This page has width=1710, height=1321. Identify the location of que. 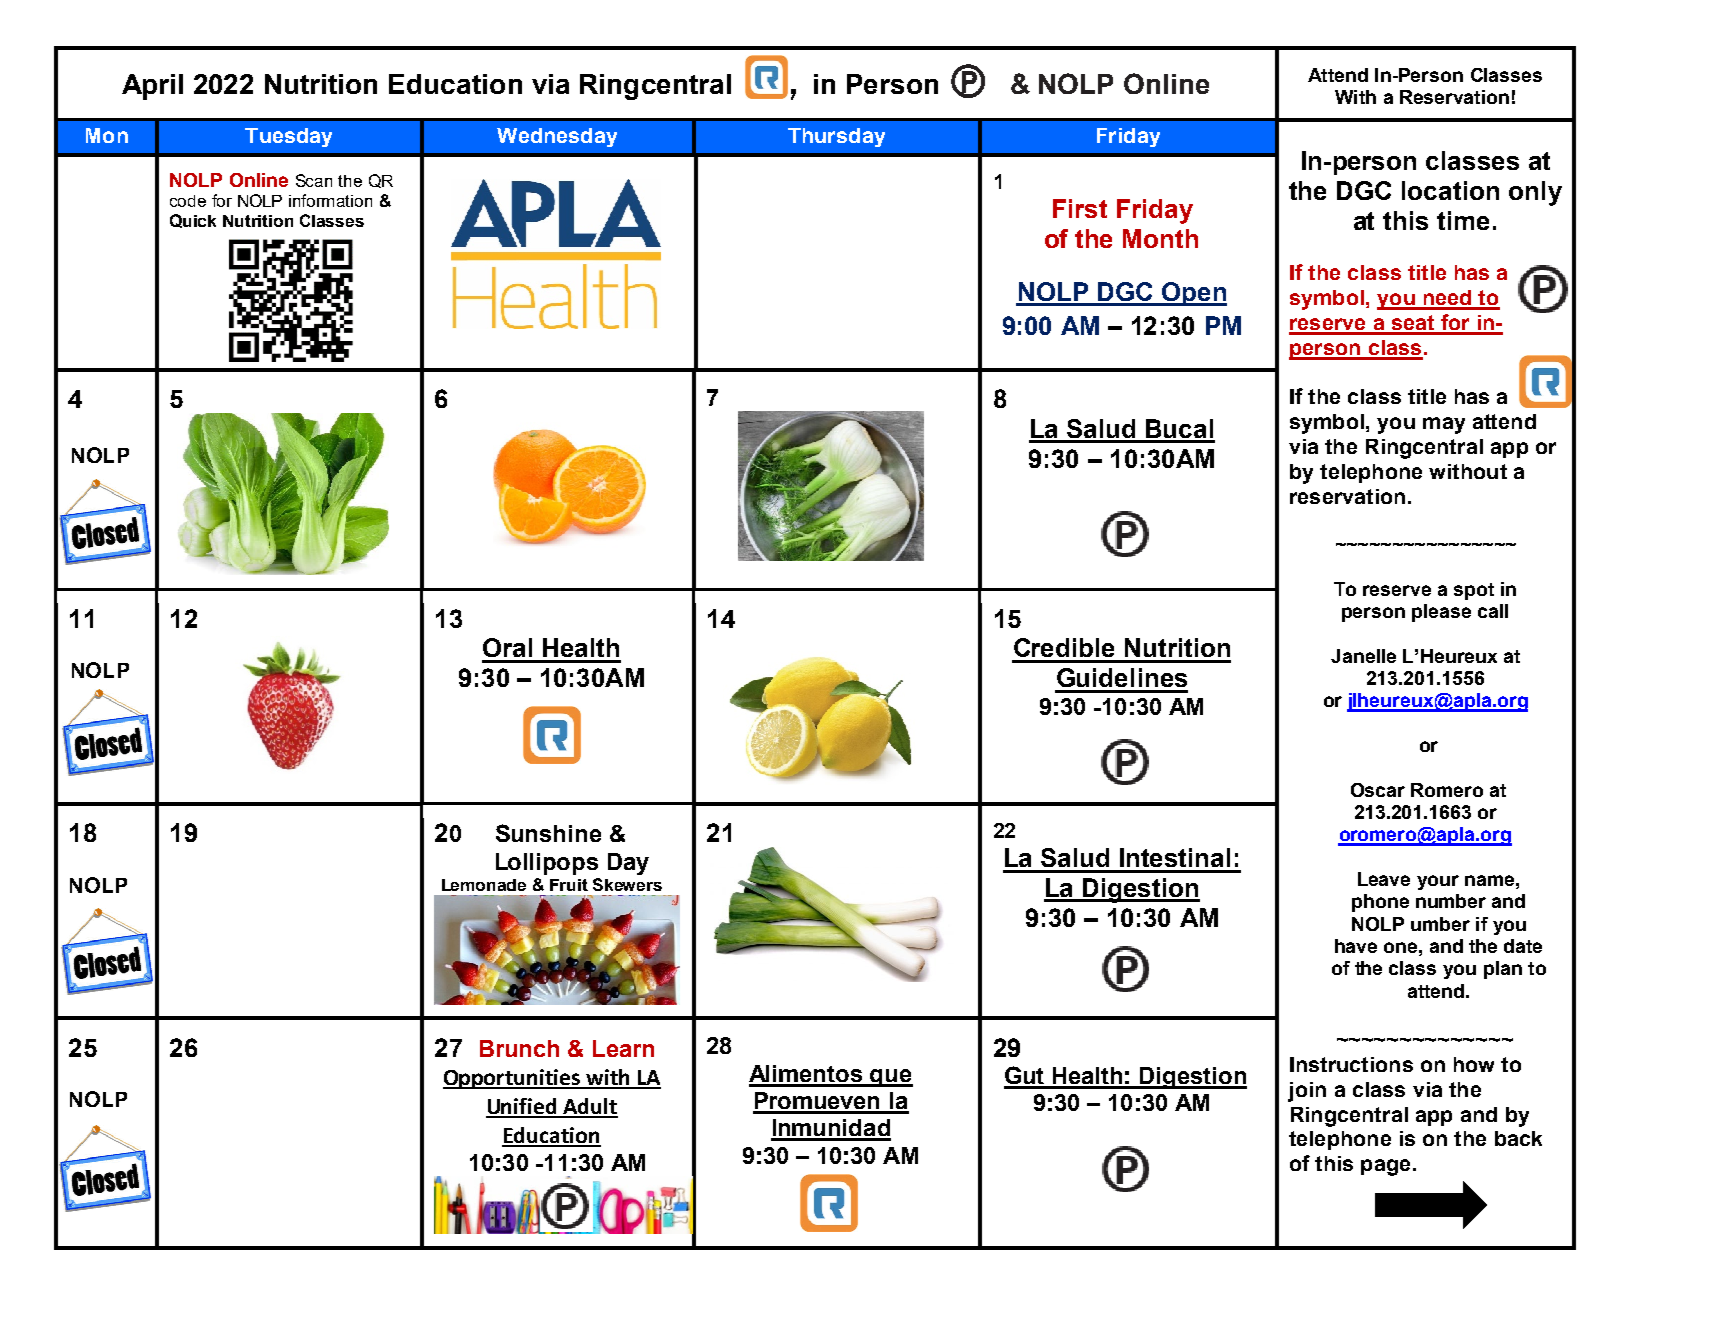
(891, 1078).
